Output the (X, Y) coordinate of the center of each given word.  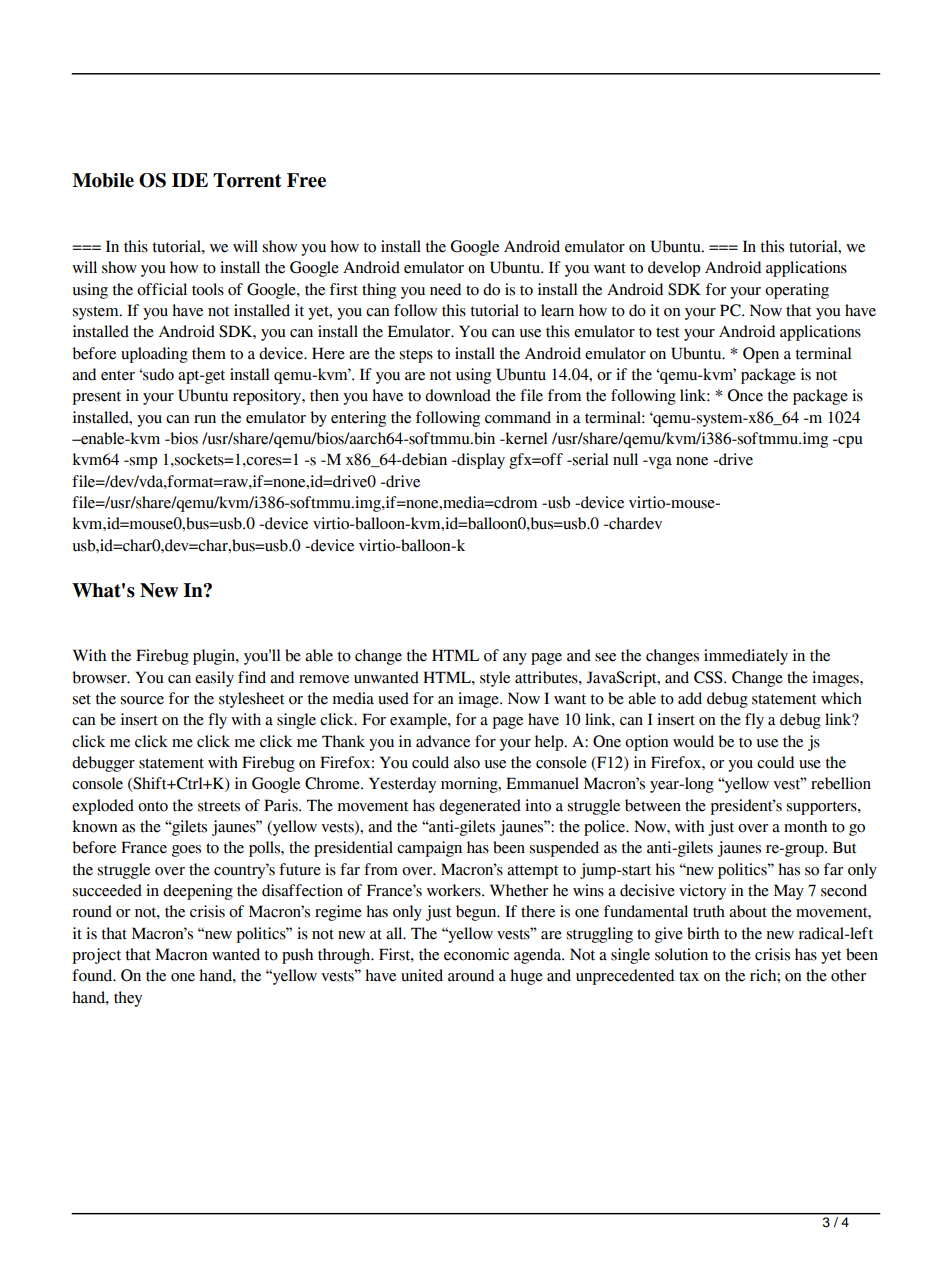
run (205, 419)
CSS (709, 677)
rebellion (841, 783)
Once (745, 395)
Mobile (103, 180)
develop (674, 269)
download (458, 395)
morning (470, 785)
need (445, 289)
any (515, 659)
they (128, 999)
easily (214, 679)
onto (153, 806)
